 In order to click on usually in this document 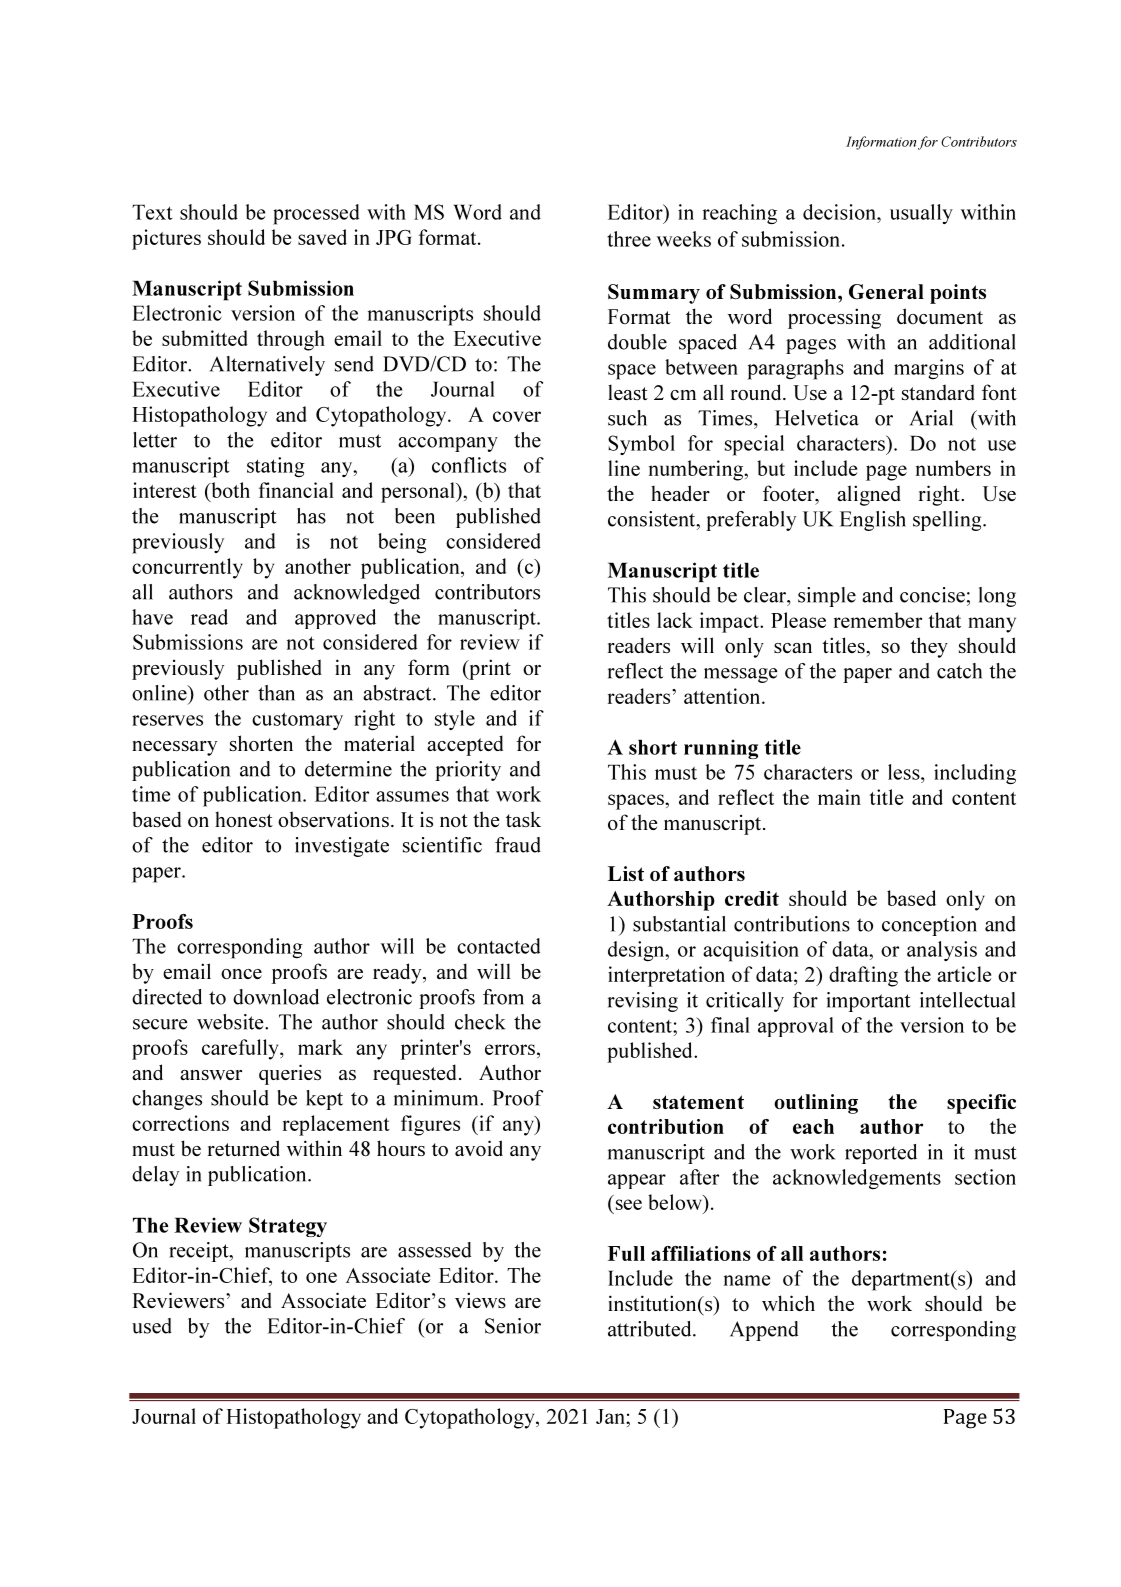, I will do `click(921, 214)`.
